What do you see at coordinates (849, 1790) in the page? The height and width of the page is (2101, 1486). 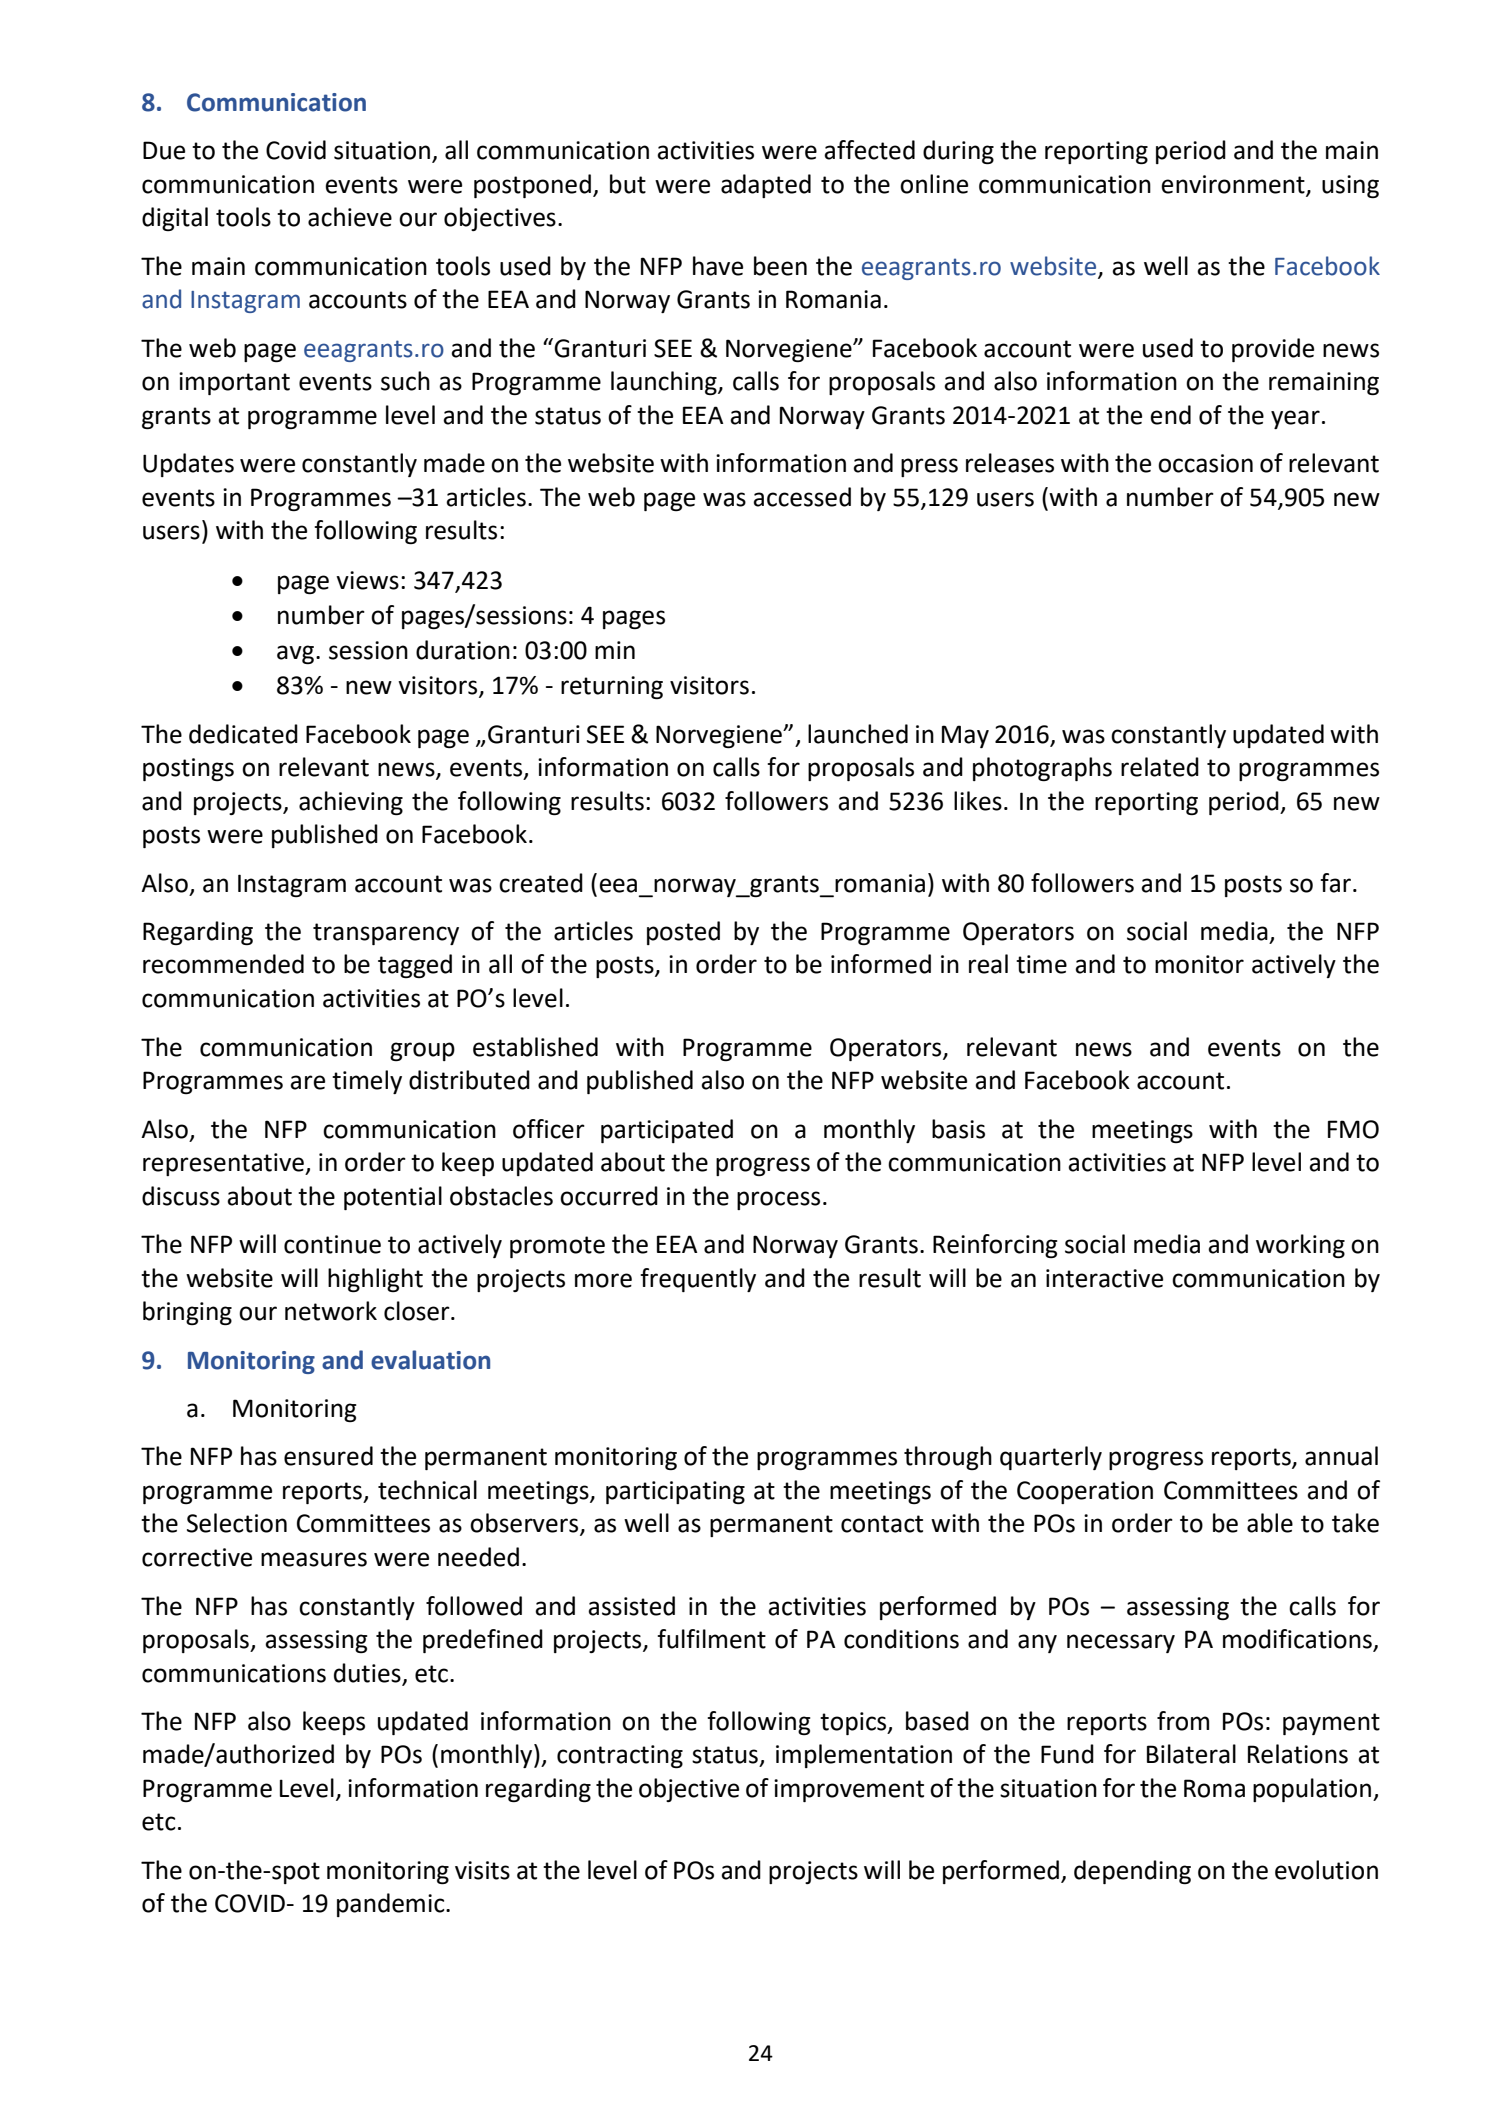 I see `improvement` at bounding box center [849, 1790].
